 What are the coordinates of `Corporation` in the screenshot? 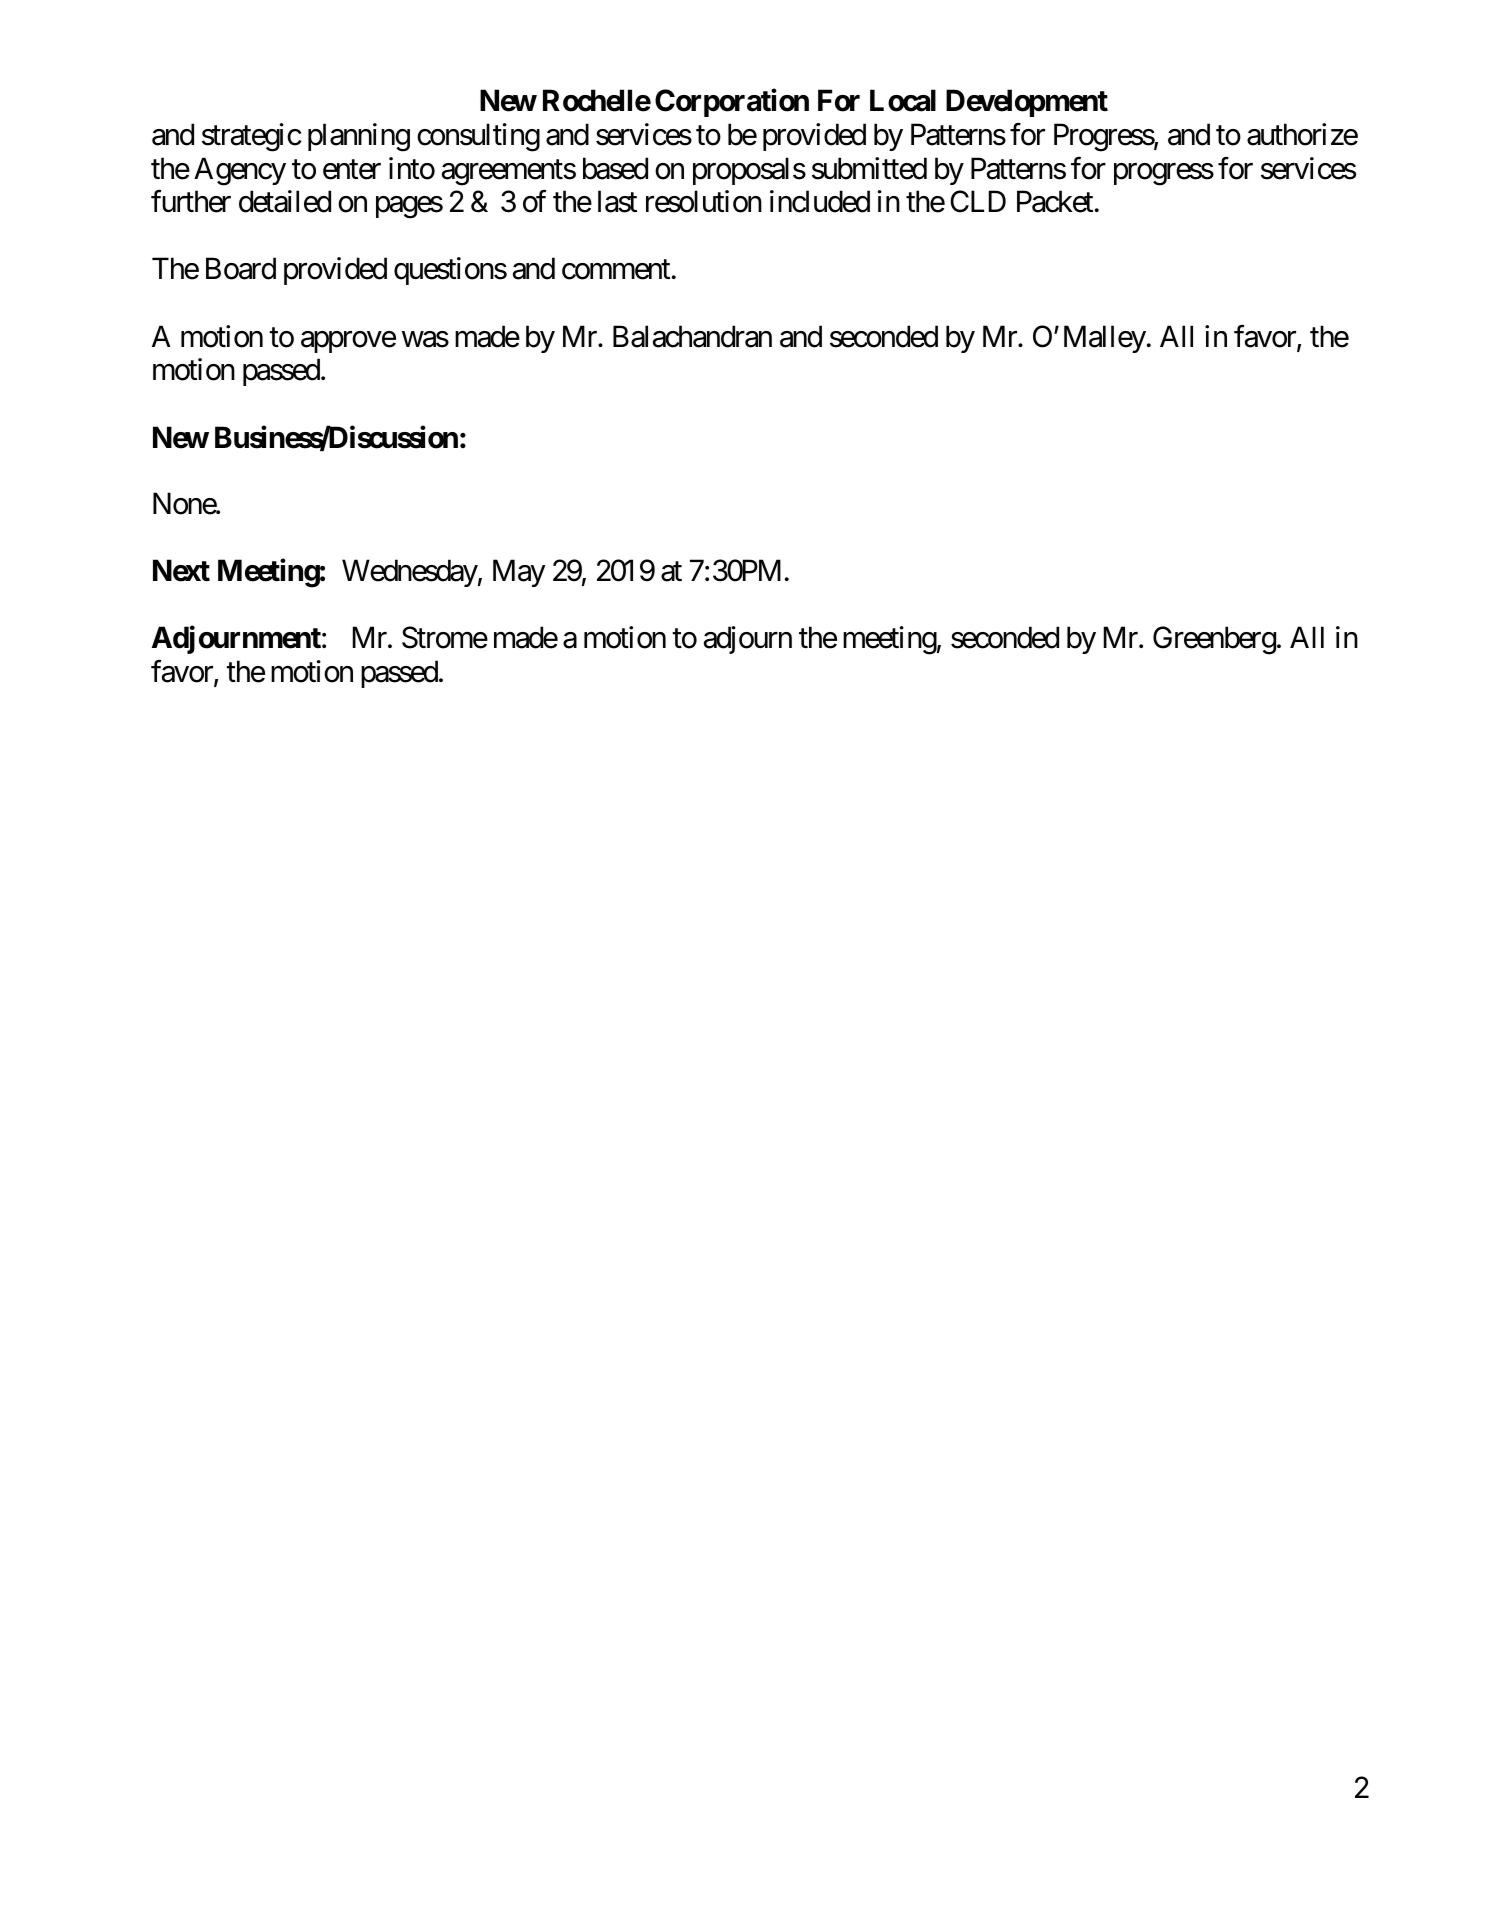 It's located at (732, 103).
